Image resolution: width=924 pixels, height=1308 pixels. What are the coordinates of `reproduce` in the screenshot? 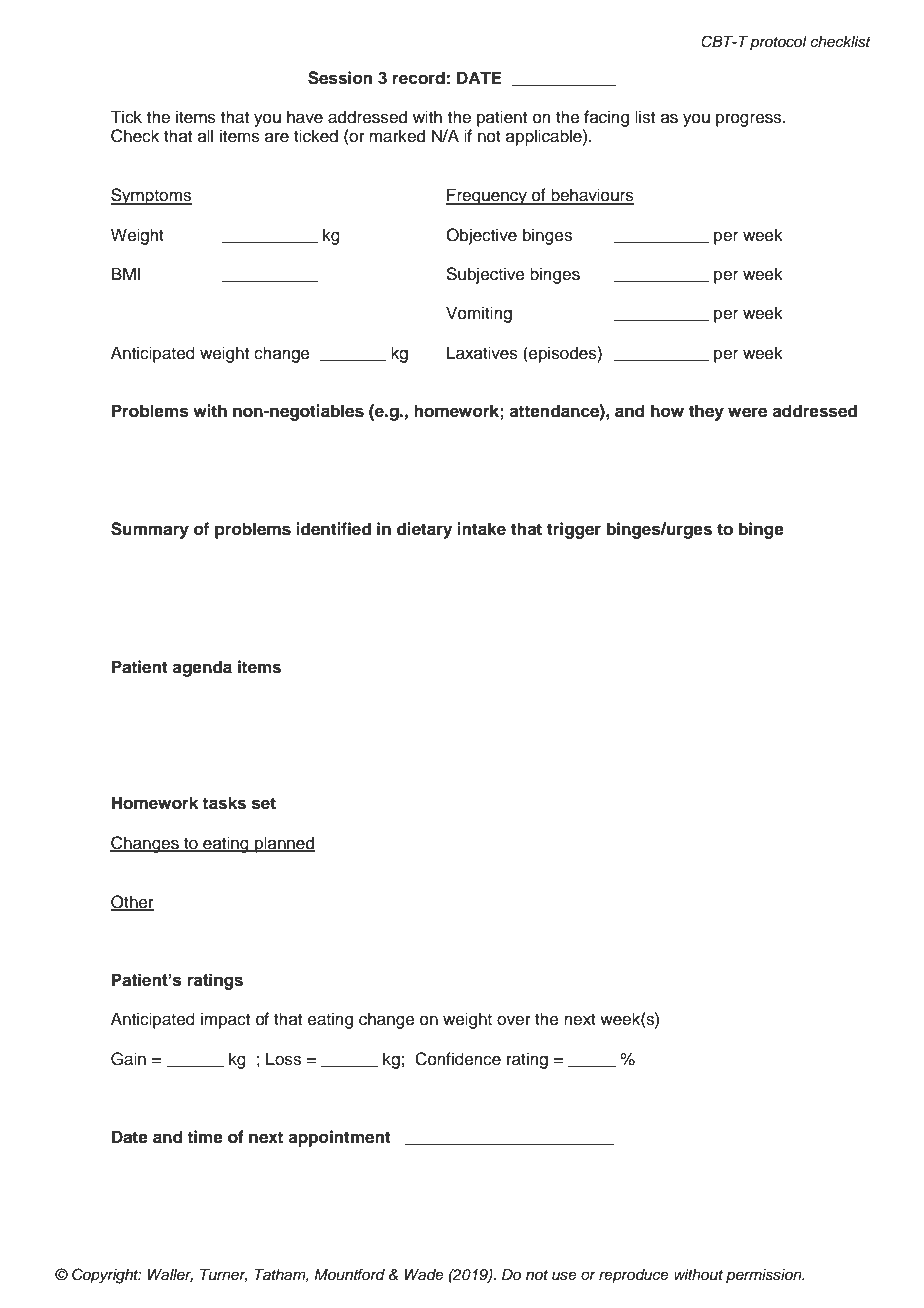 It's located at (634, 1276).
